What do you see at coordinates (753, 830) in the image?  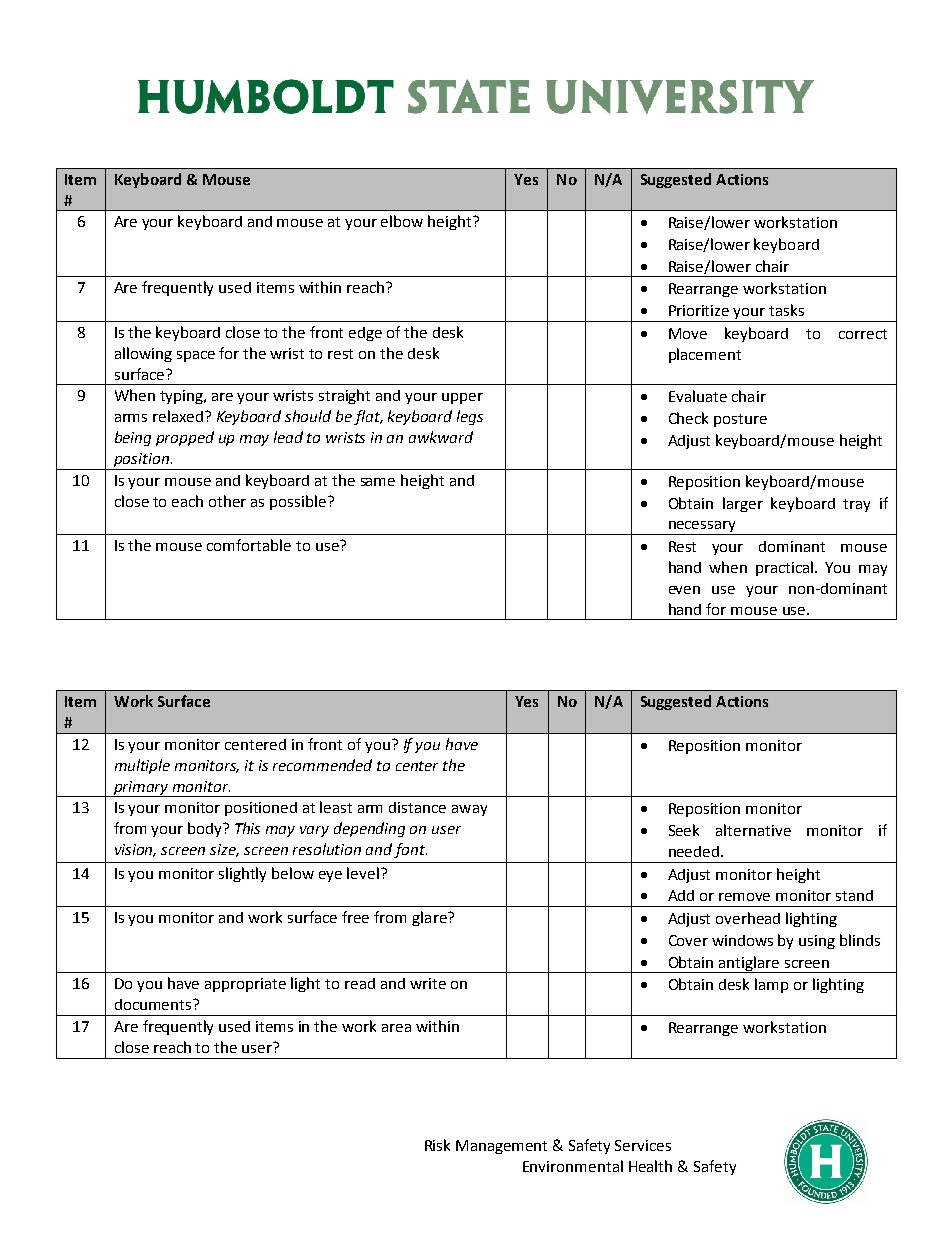 I see `alternative` at bounding box center [753, 830].
